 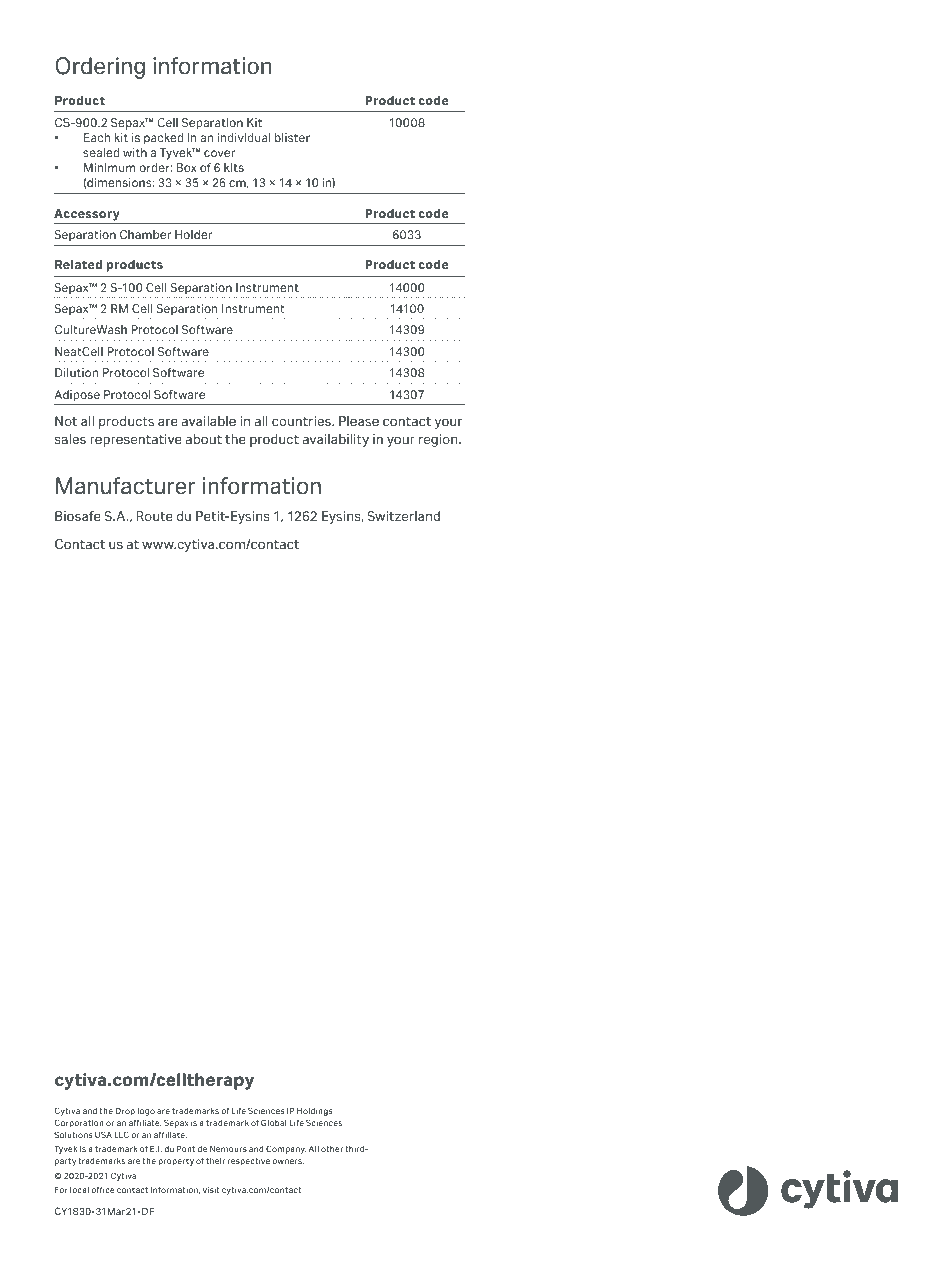 What do you see at coordinates (234, 167) in the document?
I see `kits` at bounding box center [234, 167].
